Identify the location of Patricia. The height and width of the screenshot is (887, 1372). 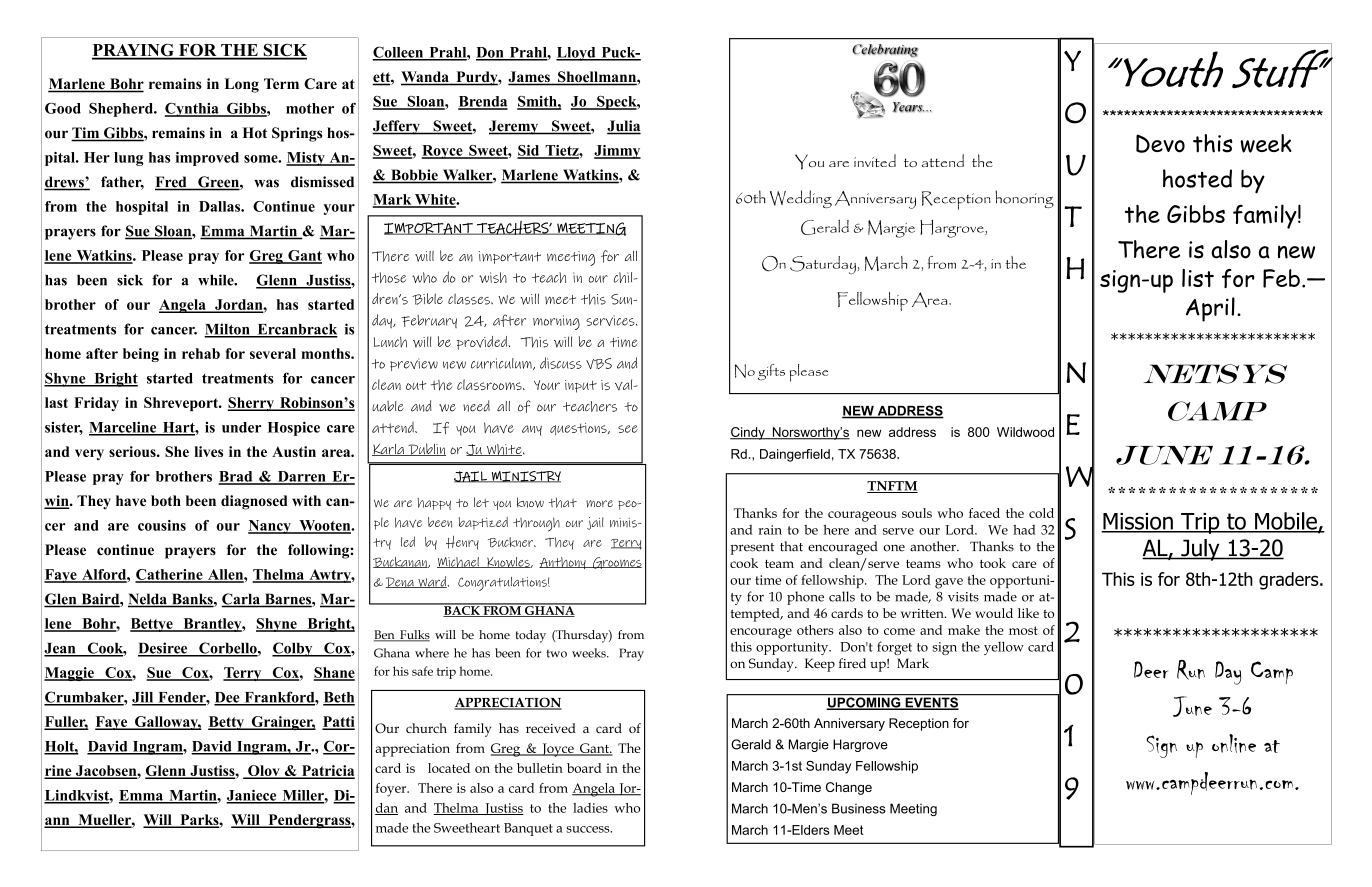
(327, 772).
